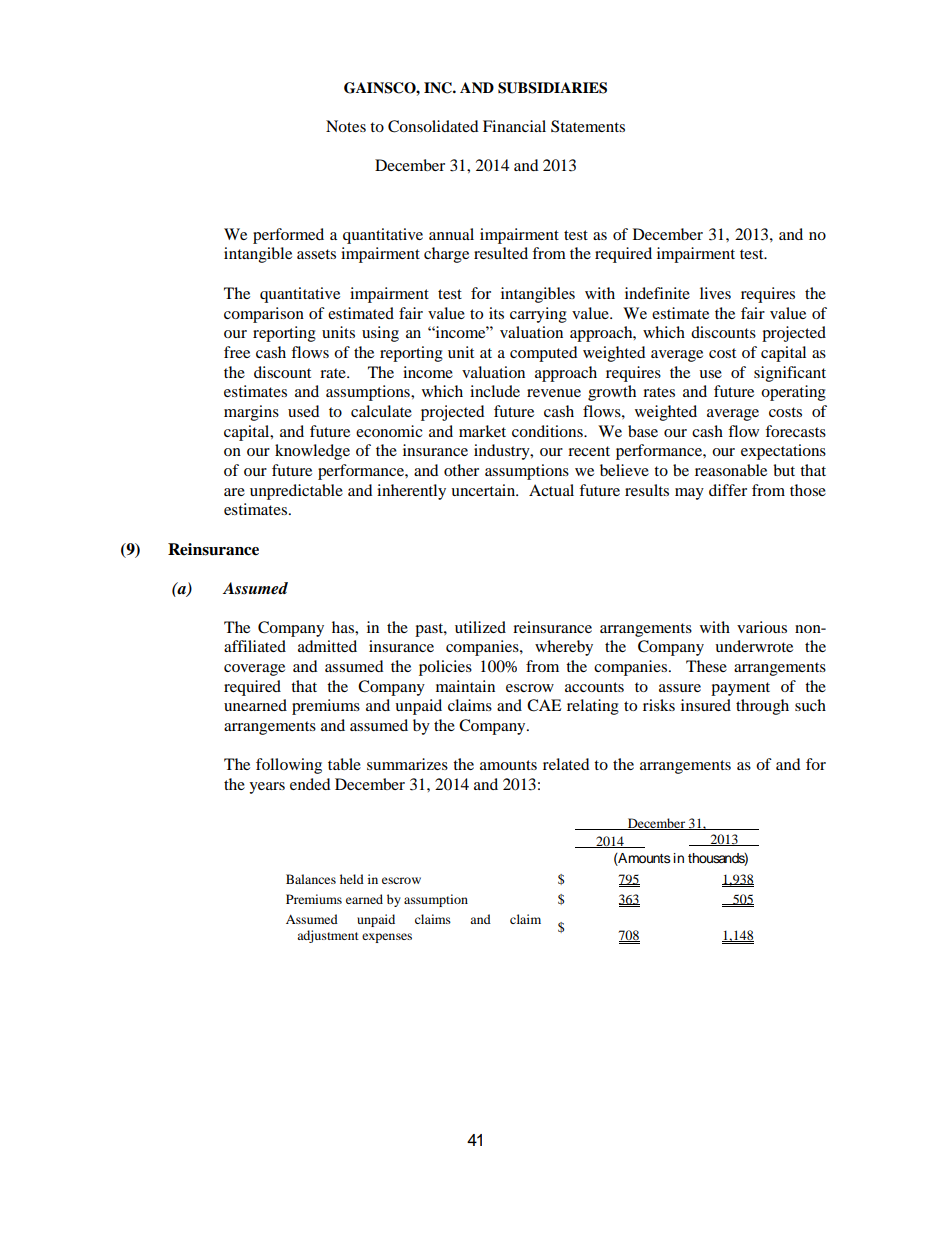 Image resolution: width=952 pixels, height=1233 pixels. What do you see at coordinates (387, 938) in the page?
I see `expenses` at bounding box center [387, 938].
